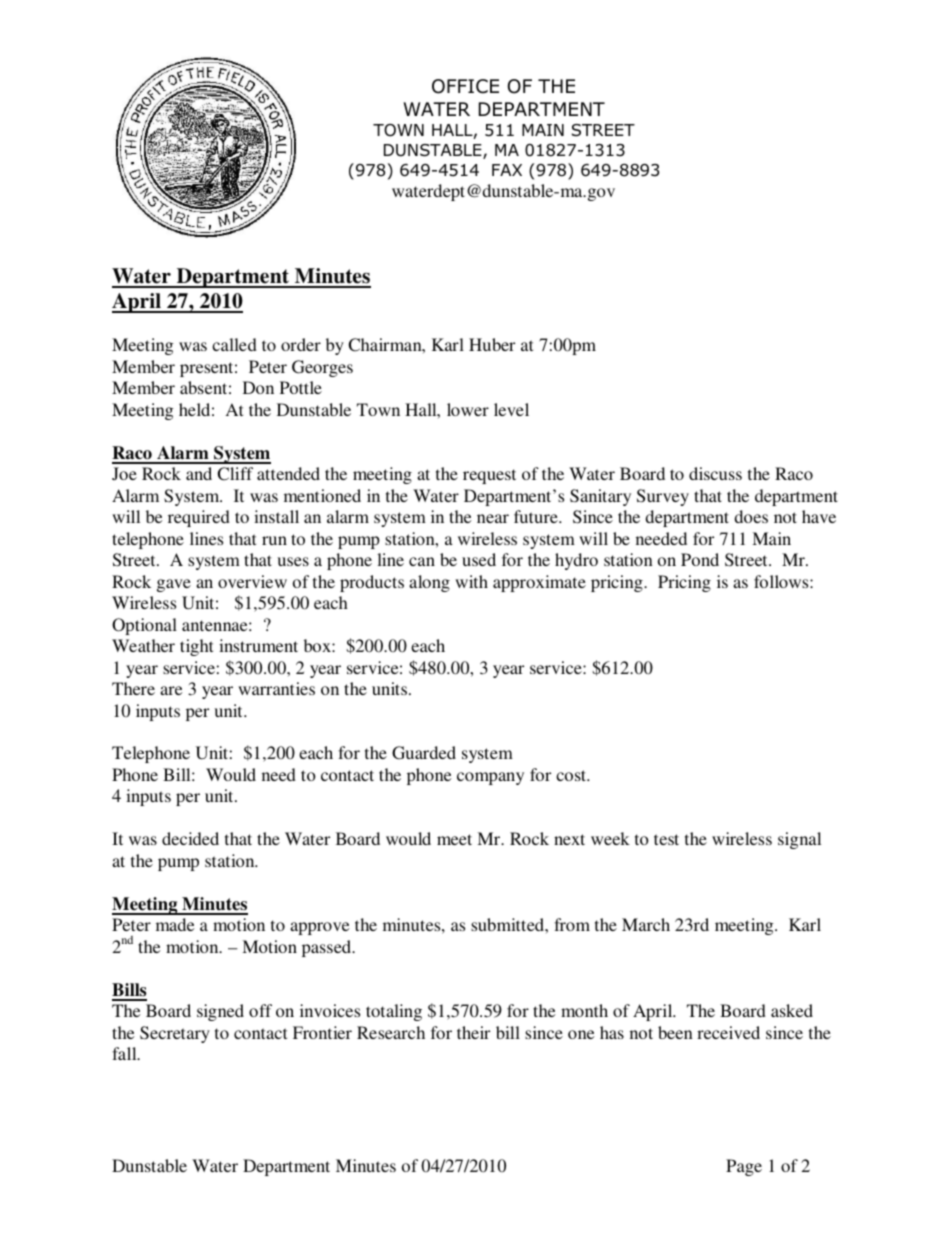  I want to click on fall, so click(125, 1053).
